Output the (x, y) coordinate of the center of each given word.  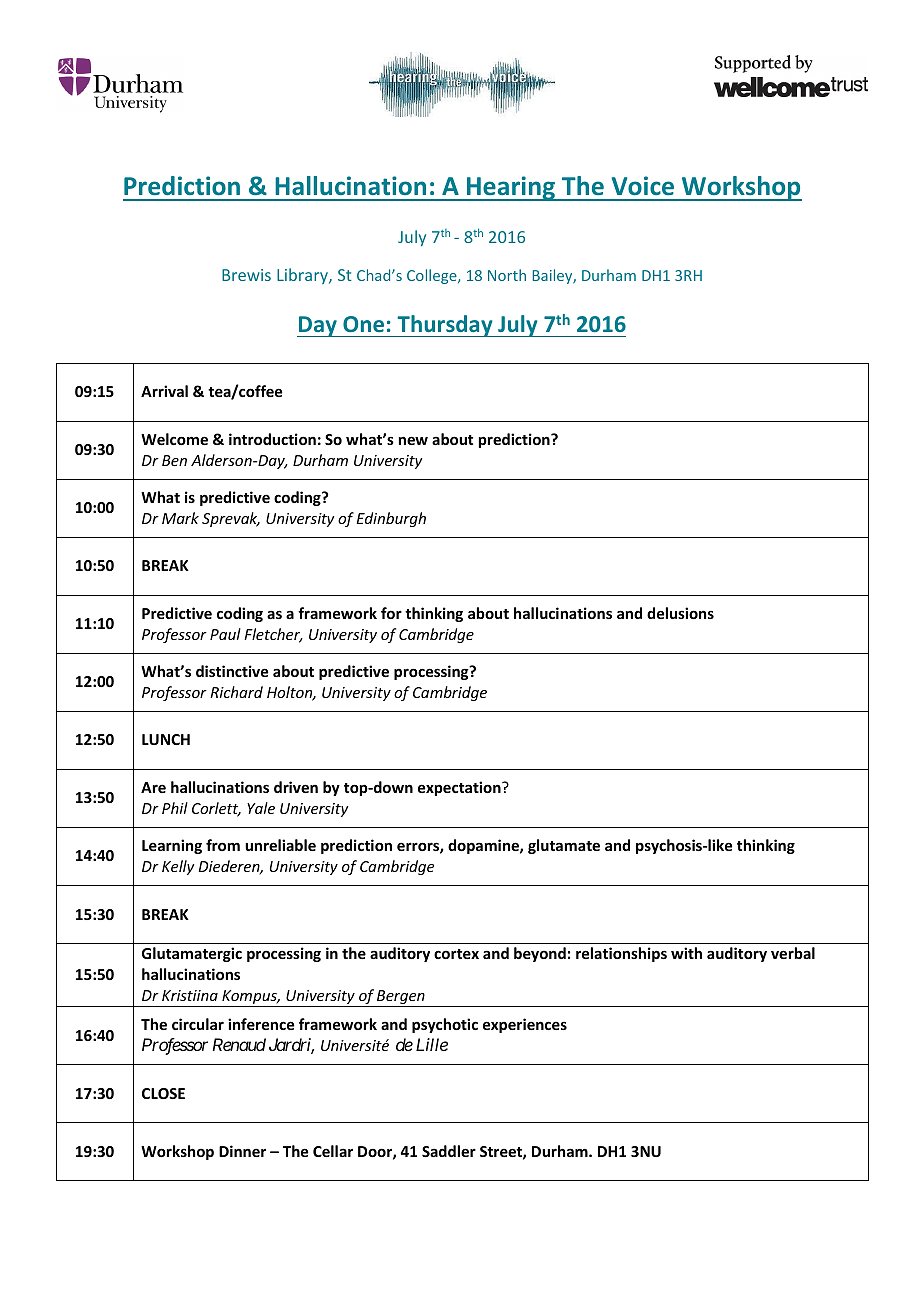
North (507, 275)
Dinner (242, 1151)
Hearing (511, 188)
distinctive (232, 671)
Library (303, 276)
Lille (432, 1044)
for (391, 613)
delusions (680, 613)
